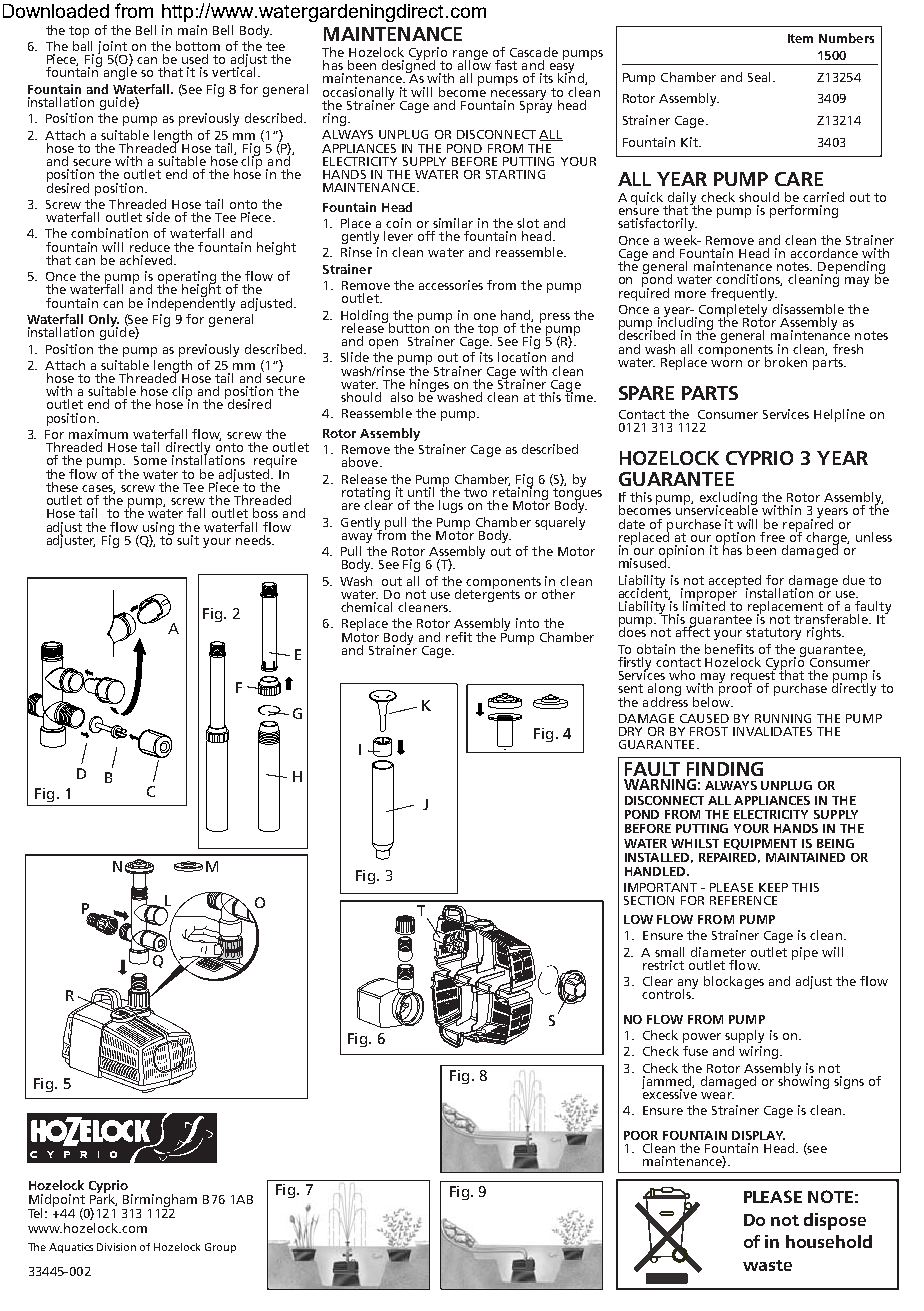  I want to click on waste, so click(767, 1265).
